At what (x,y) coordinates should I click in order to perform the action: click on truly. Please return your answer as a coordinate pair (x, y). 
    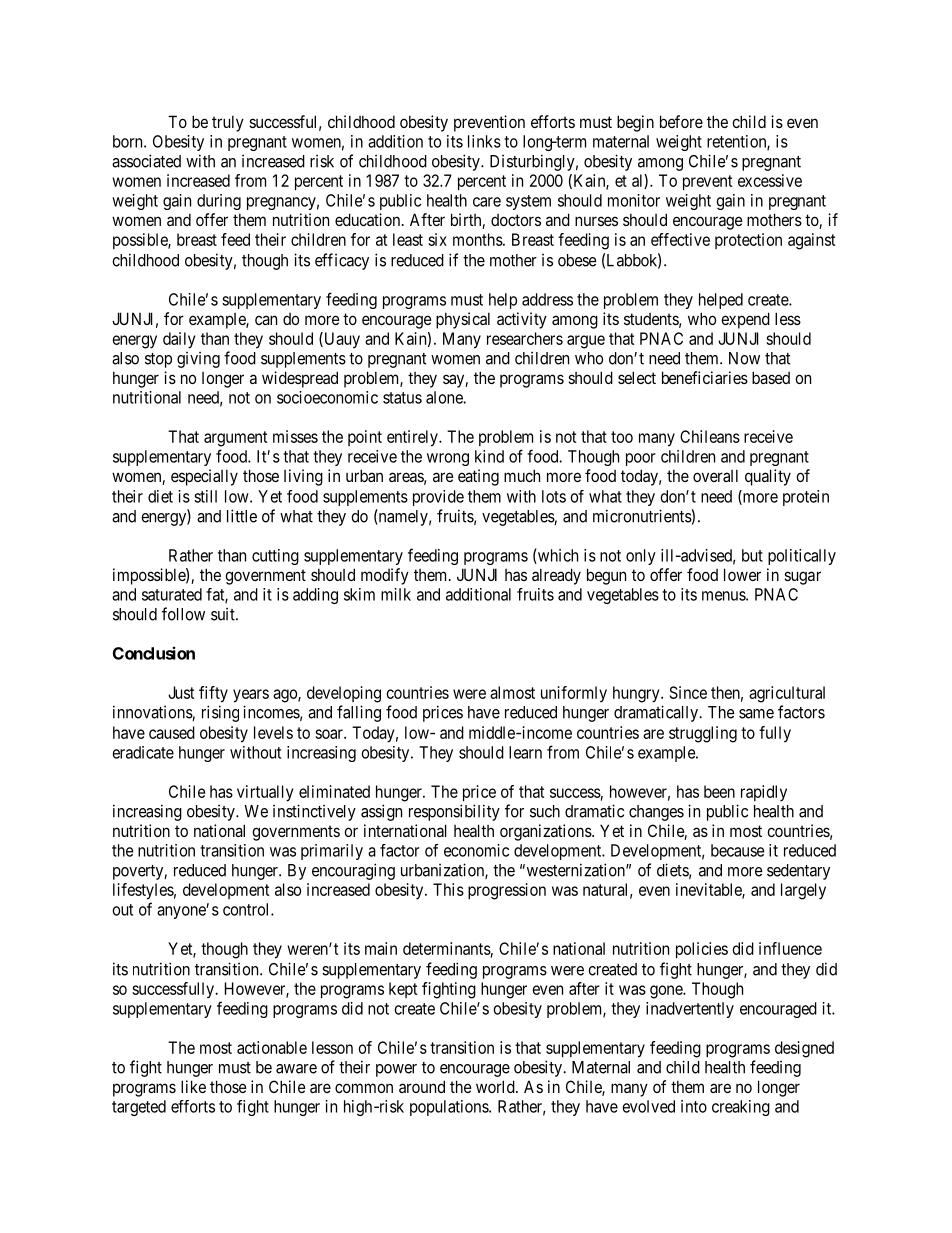
    Looking at the image, I should click on (228, 123).
